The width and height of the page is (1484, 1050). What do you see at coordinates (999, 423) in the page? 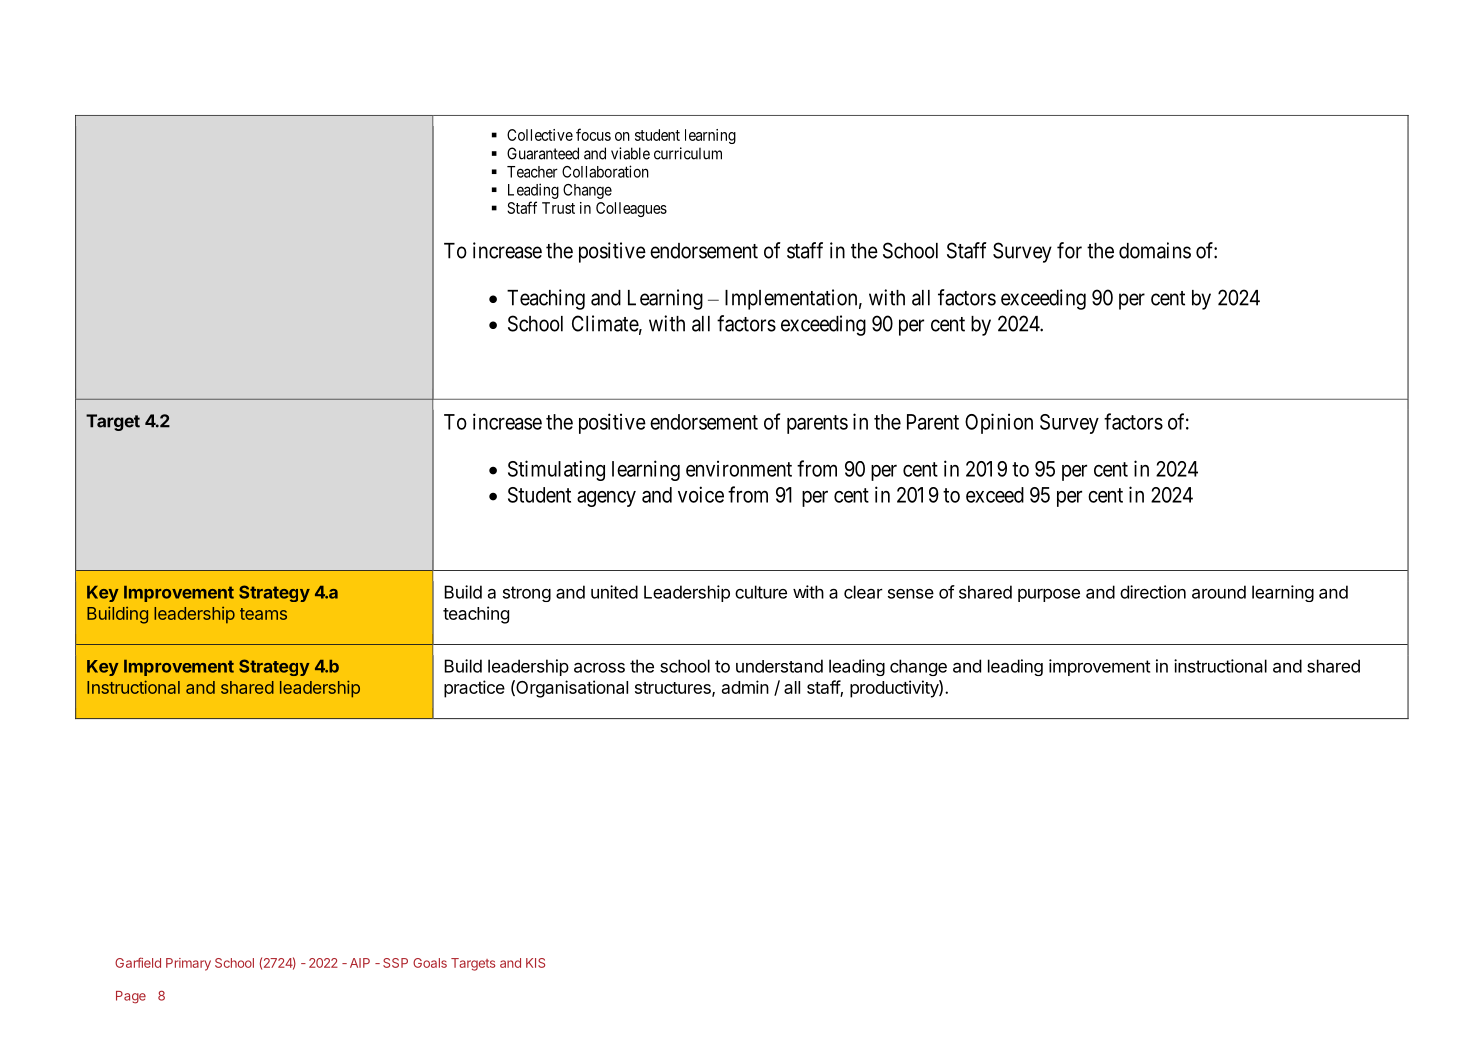
I see `Opinion` at bounding box center [999, 423].
